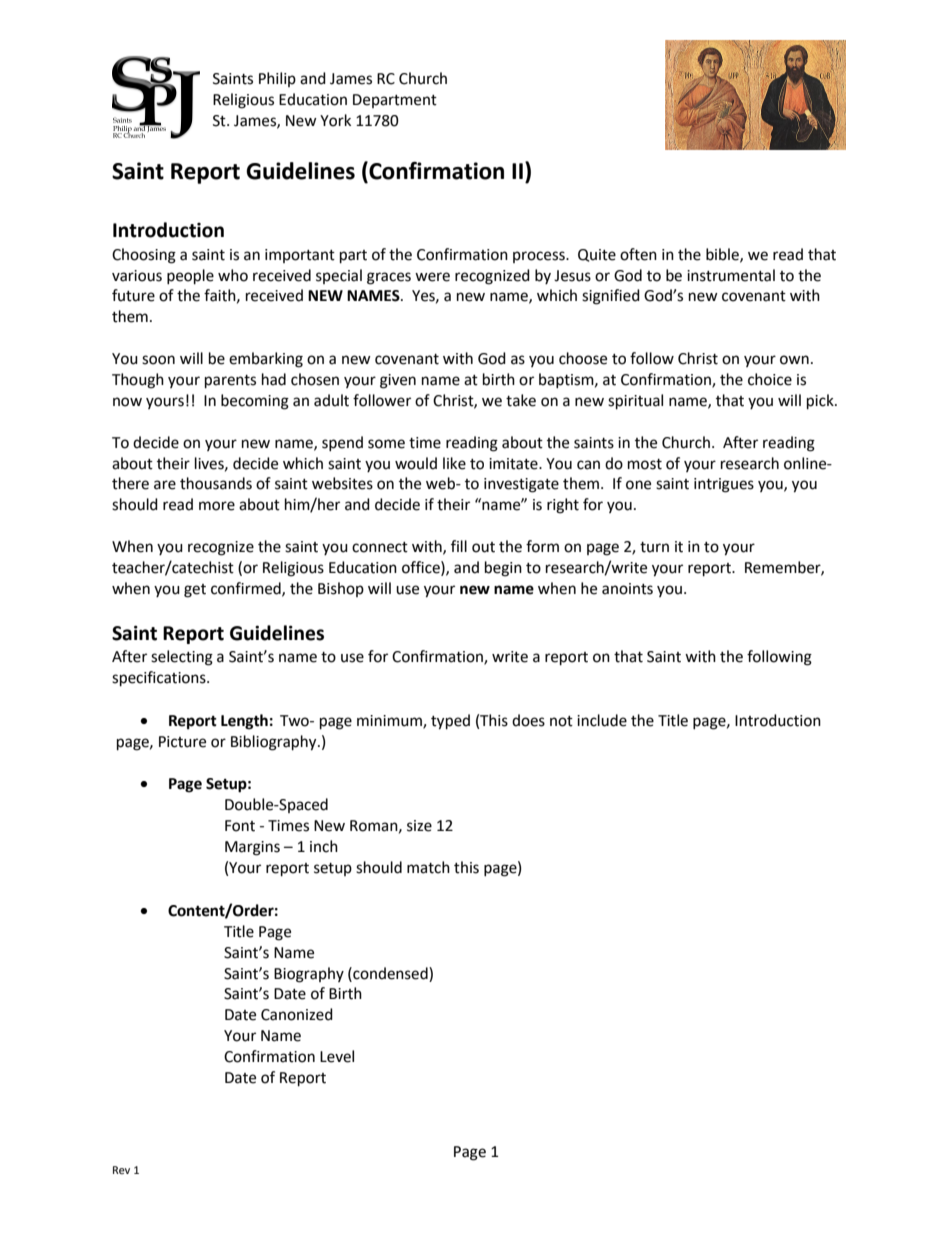 This screenshot has height=1233, width=952. Describe the element at coordinates (195, 591) in the screenshot. I see `get` at that location.
